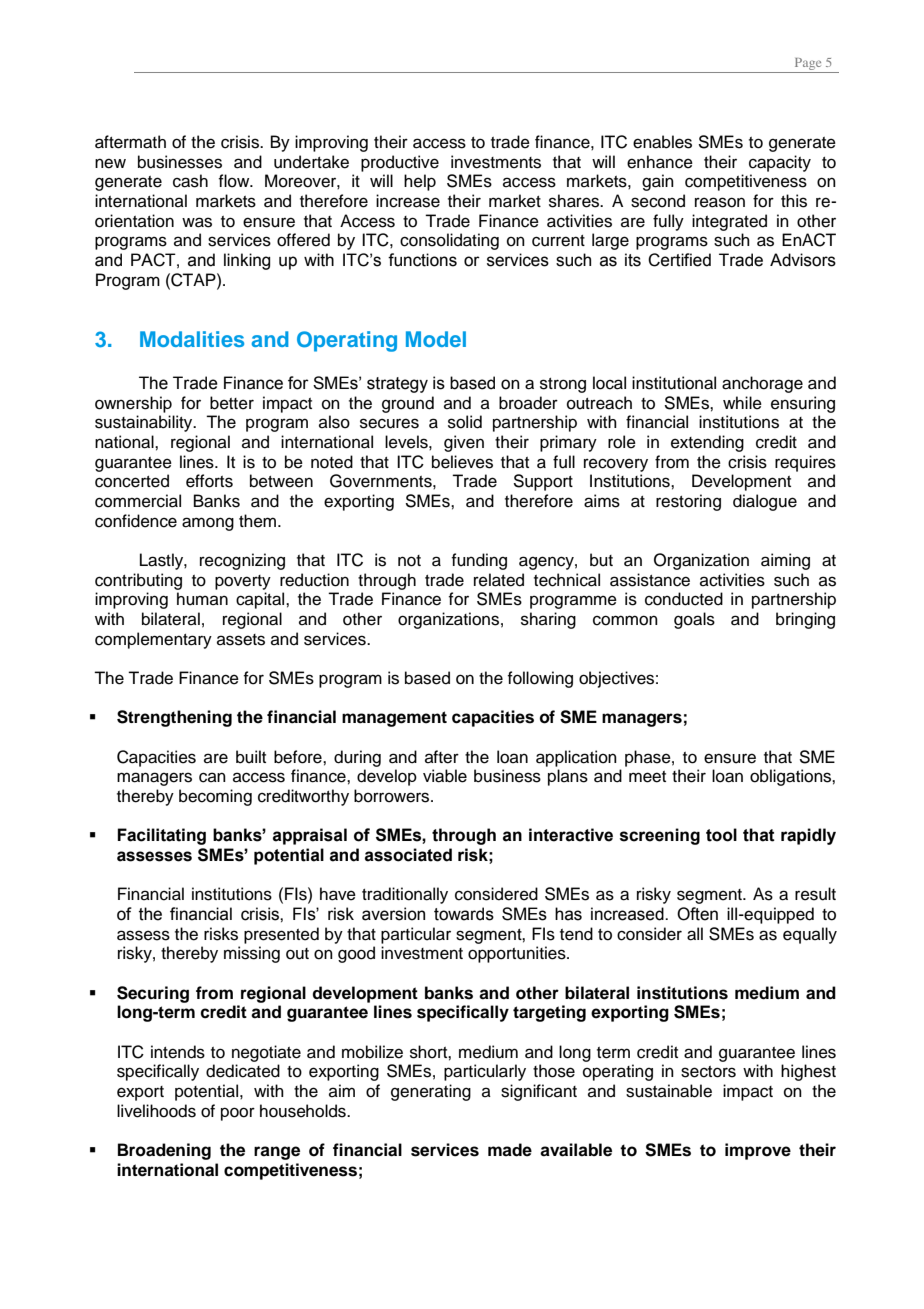  I want to click on improve, so click(758, 1151).
